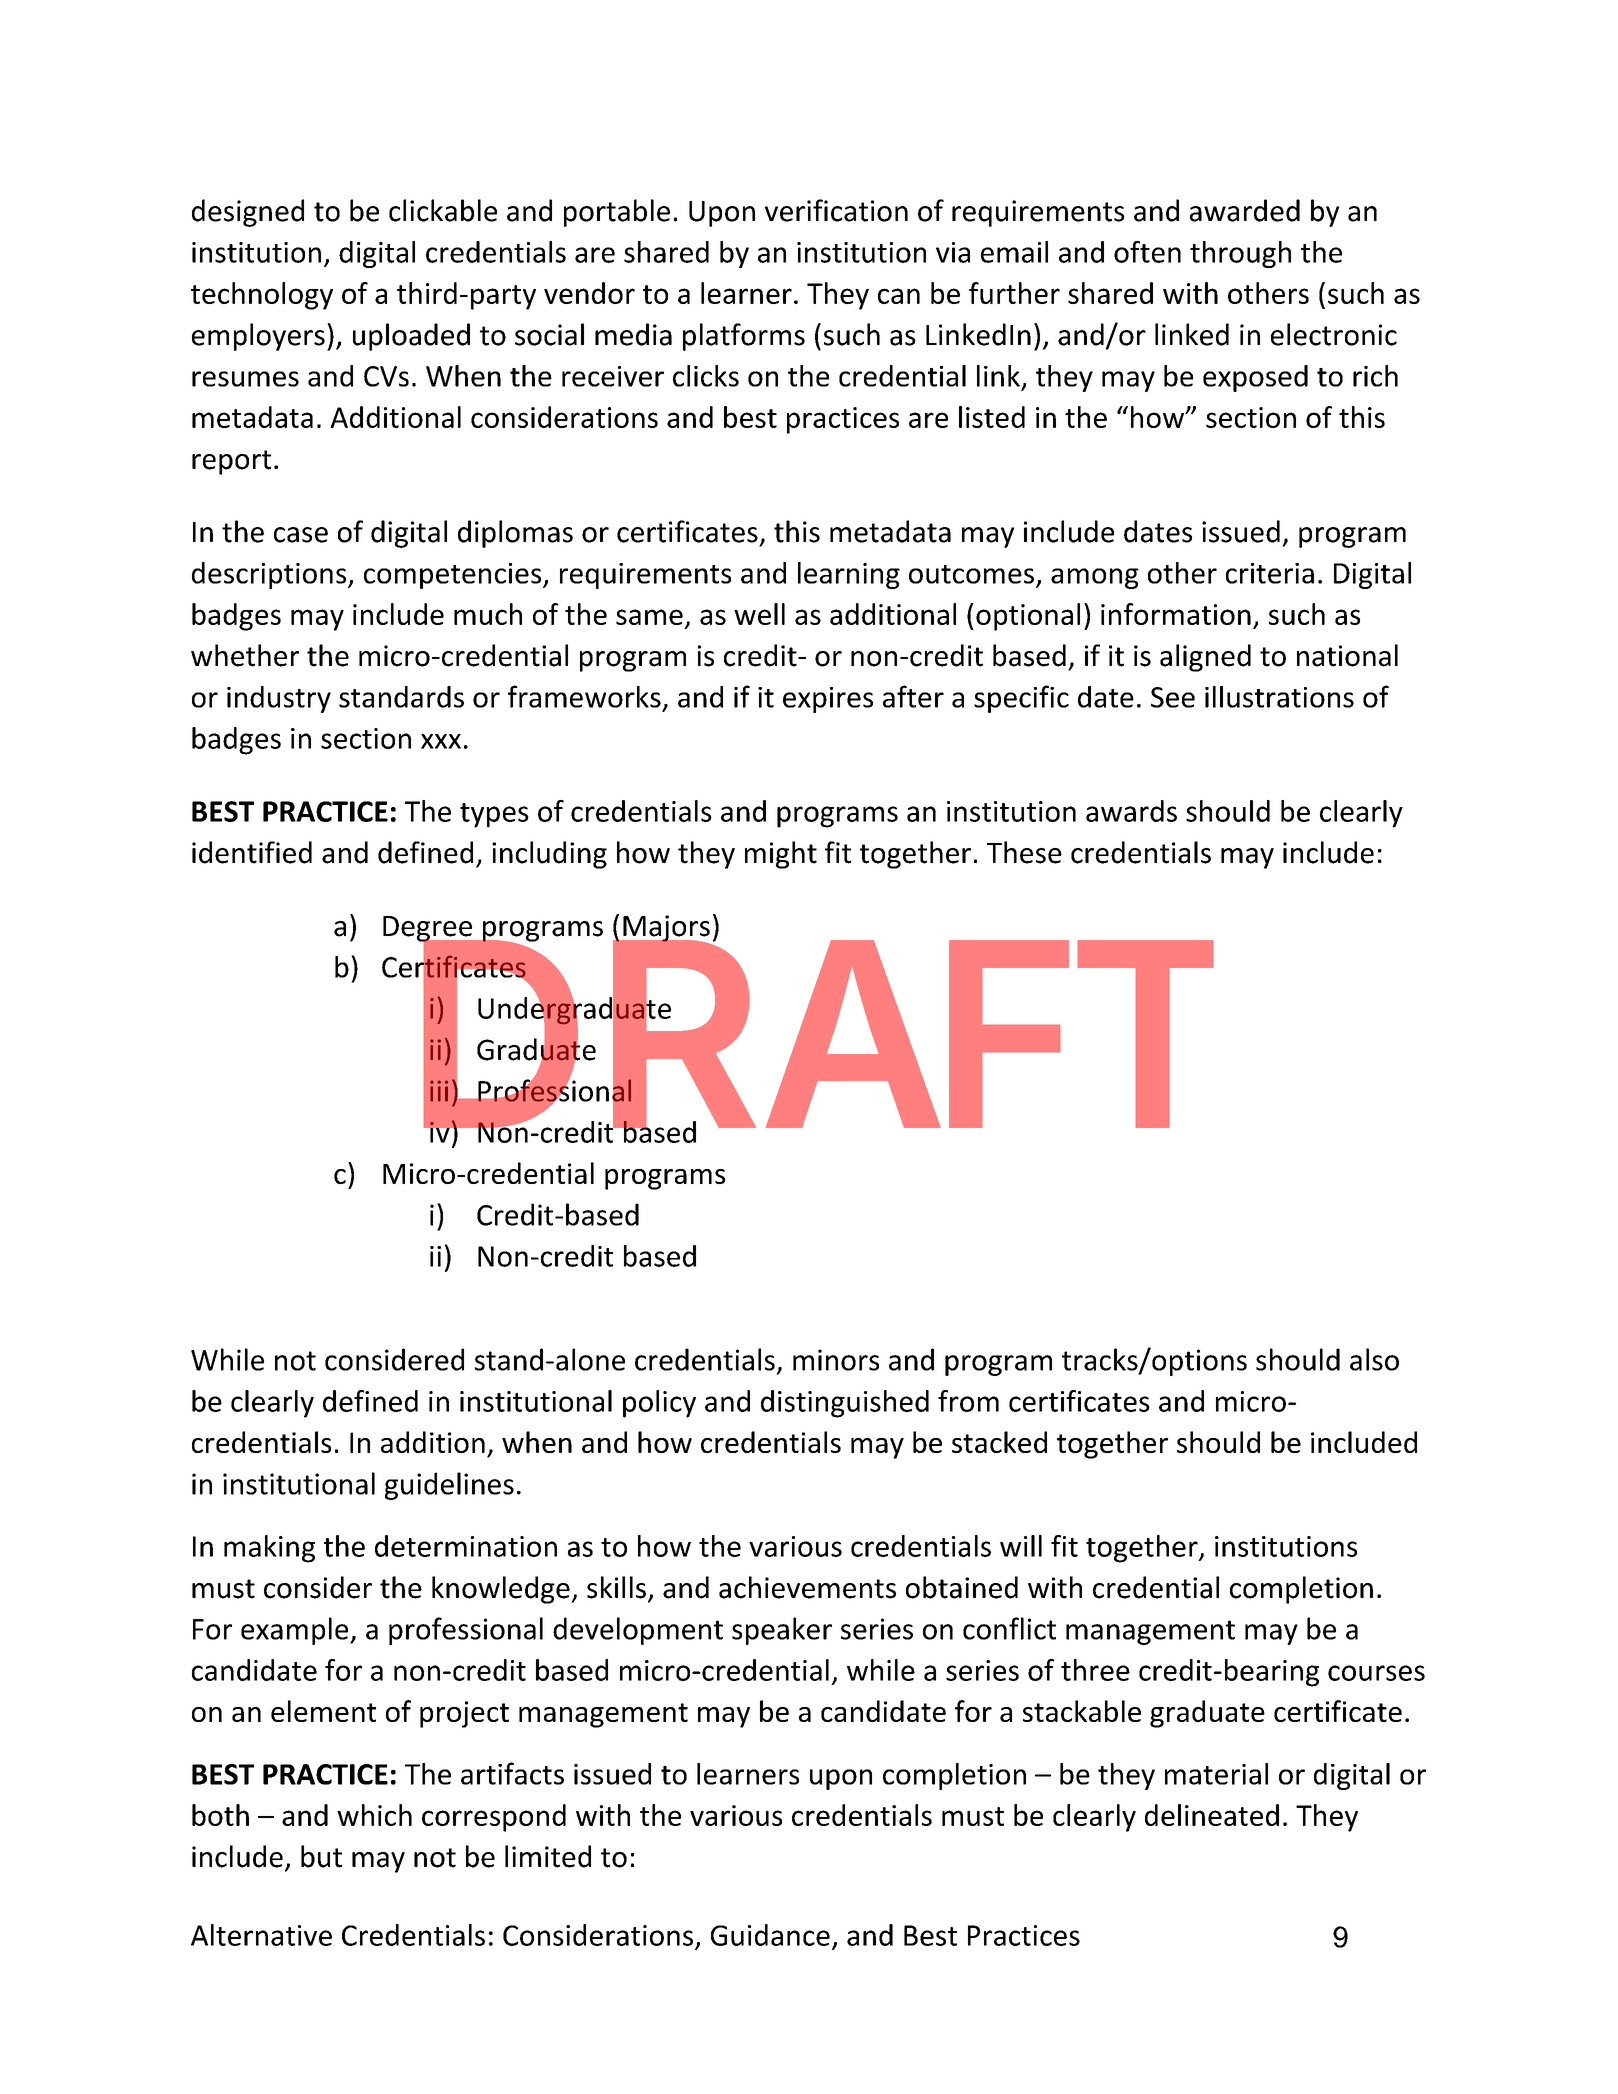 The width and height of the screenshot is (1618, 2094). What do you see at coordinates (441, 741) in the screenshot?
I see `xxx` at bounding box center [441, 741].
